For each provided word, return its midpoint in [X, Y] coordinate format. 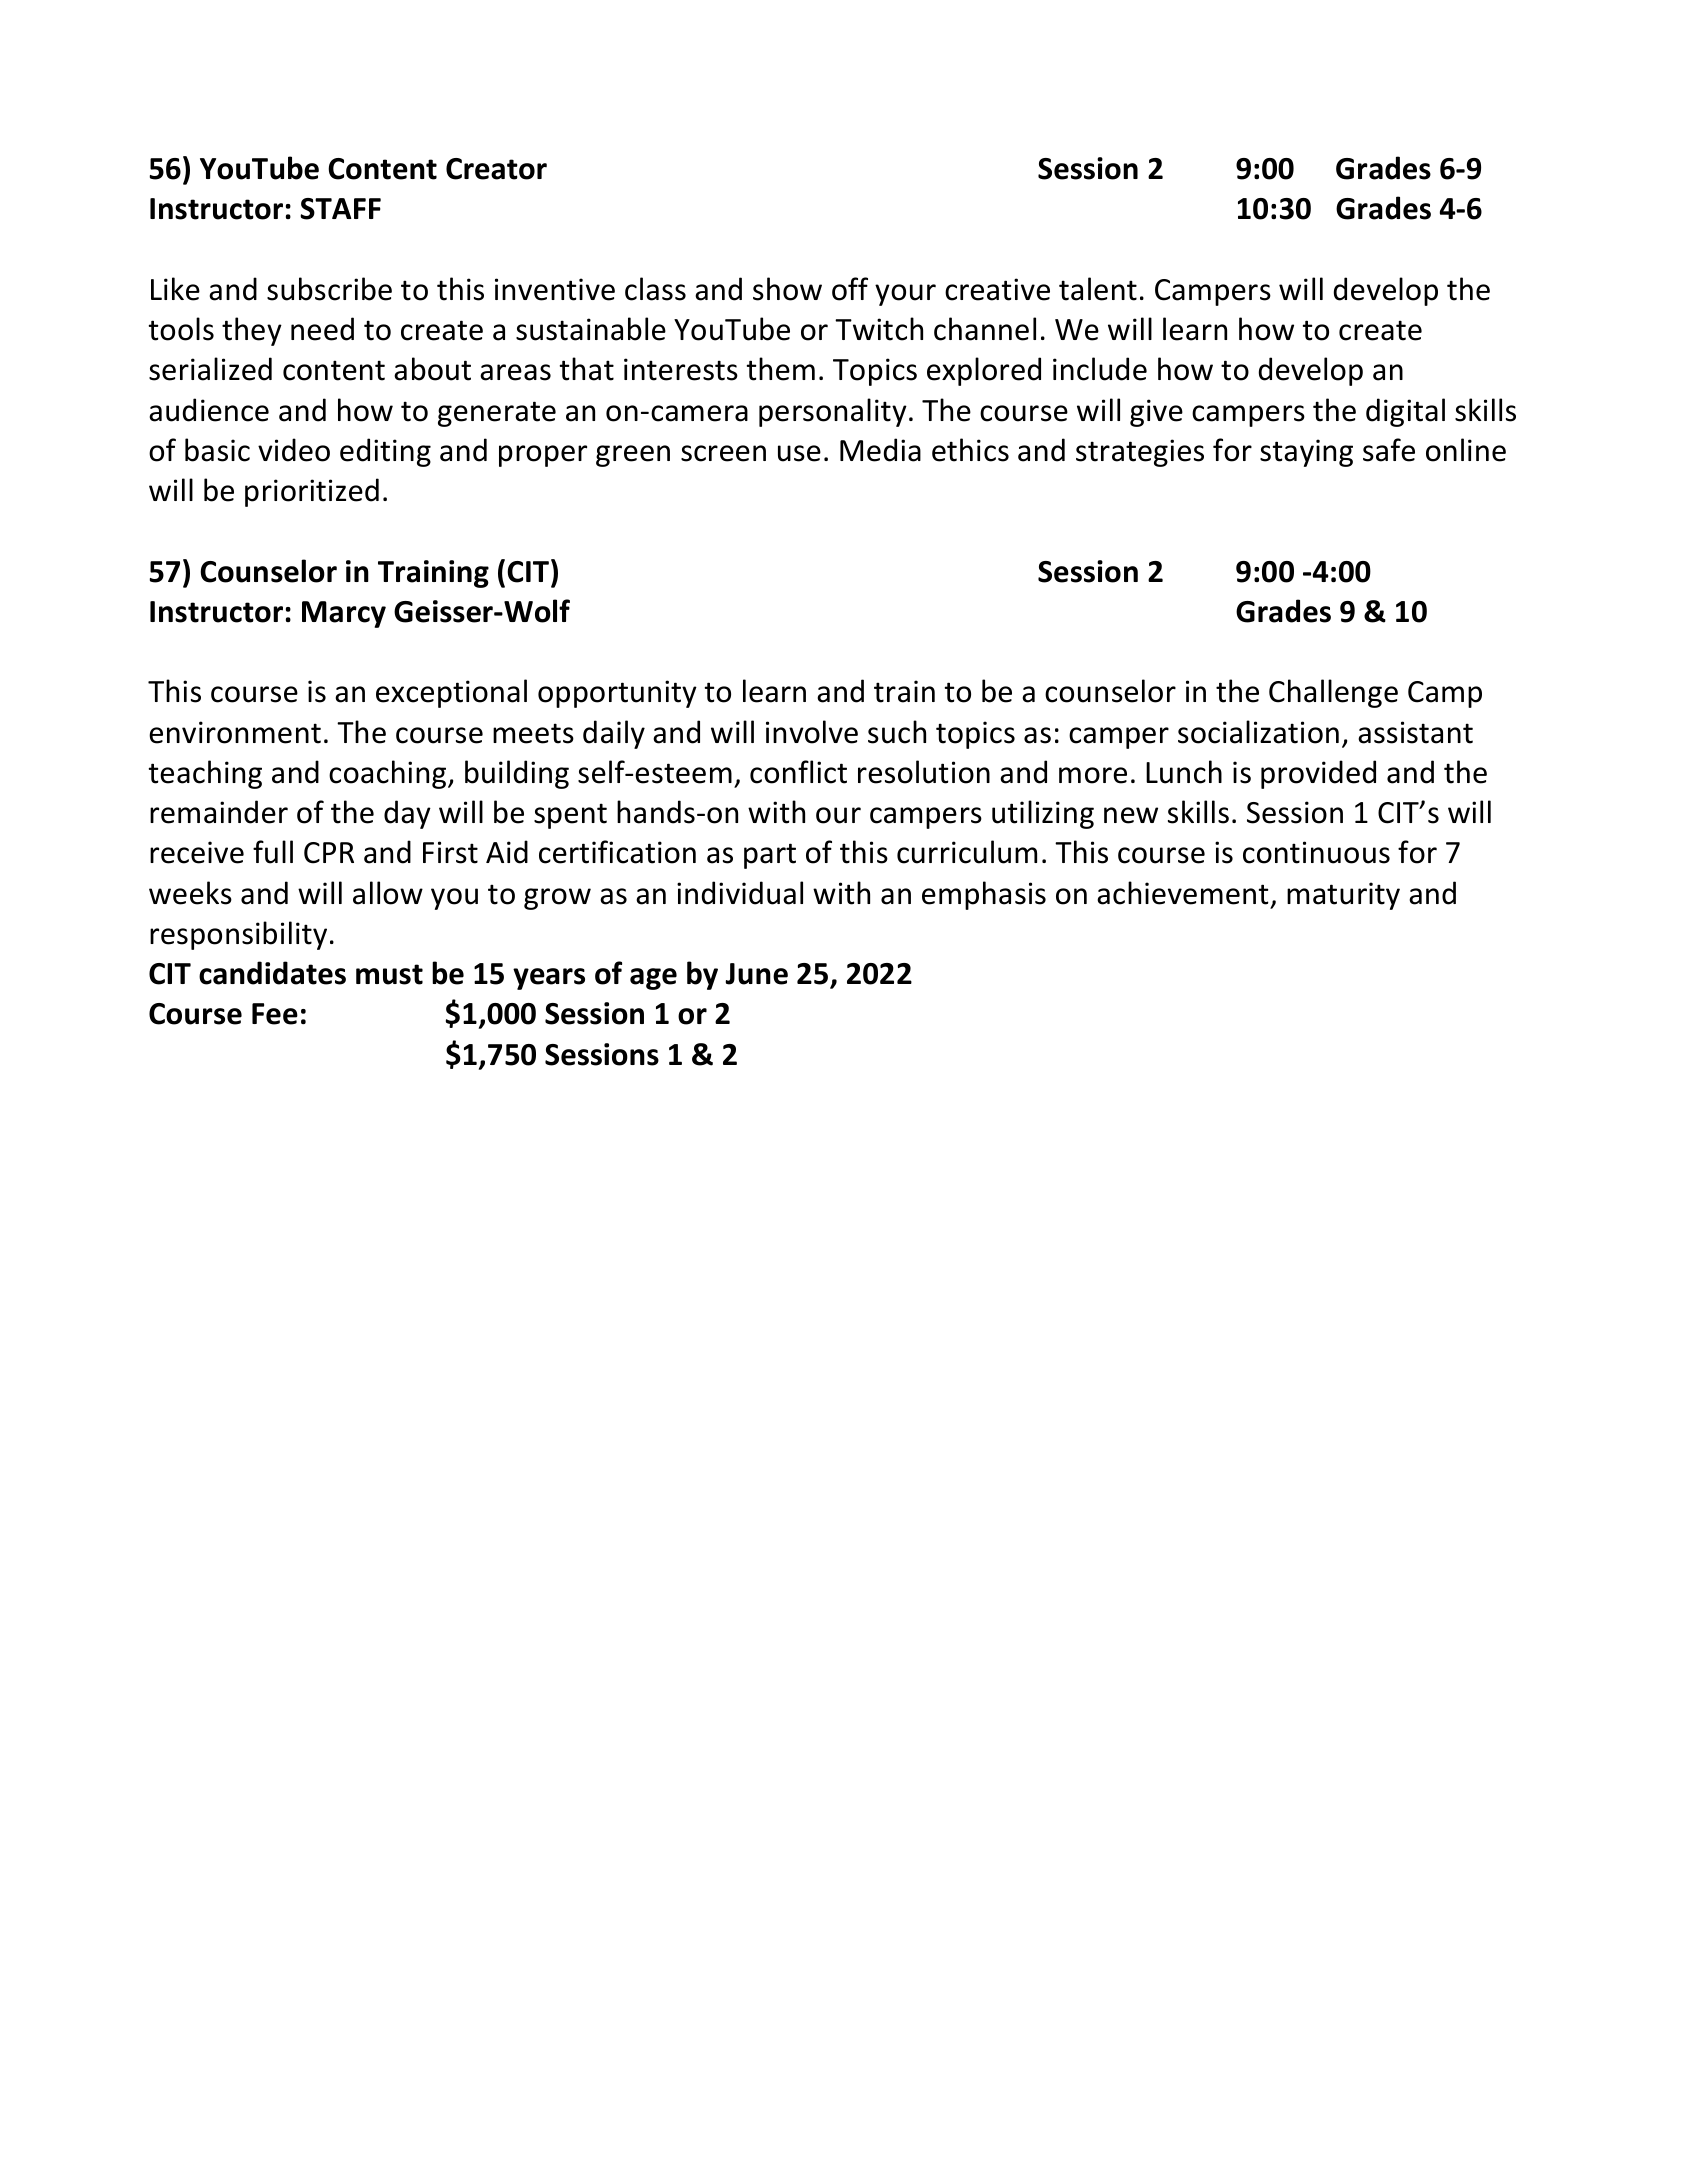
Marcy [344, 614]
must [389, 974]
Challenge [1333, 693]
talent [1098, 289]
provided [1318, 774]
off [850, 289]
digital [1405, 412]
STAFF [340, 209]
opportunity [617, 694]
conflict [798, 772]
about [432, 369]
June [756, 974]
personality [833, 412]
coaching [389, 774]
